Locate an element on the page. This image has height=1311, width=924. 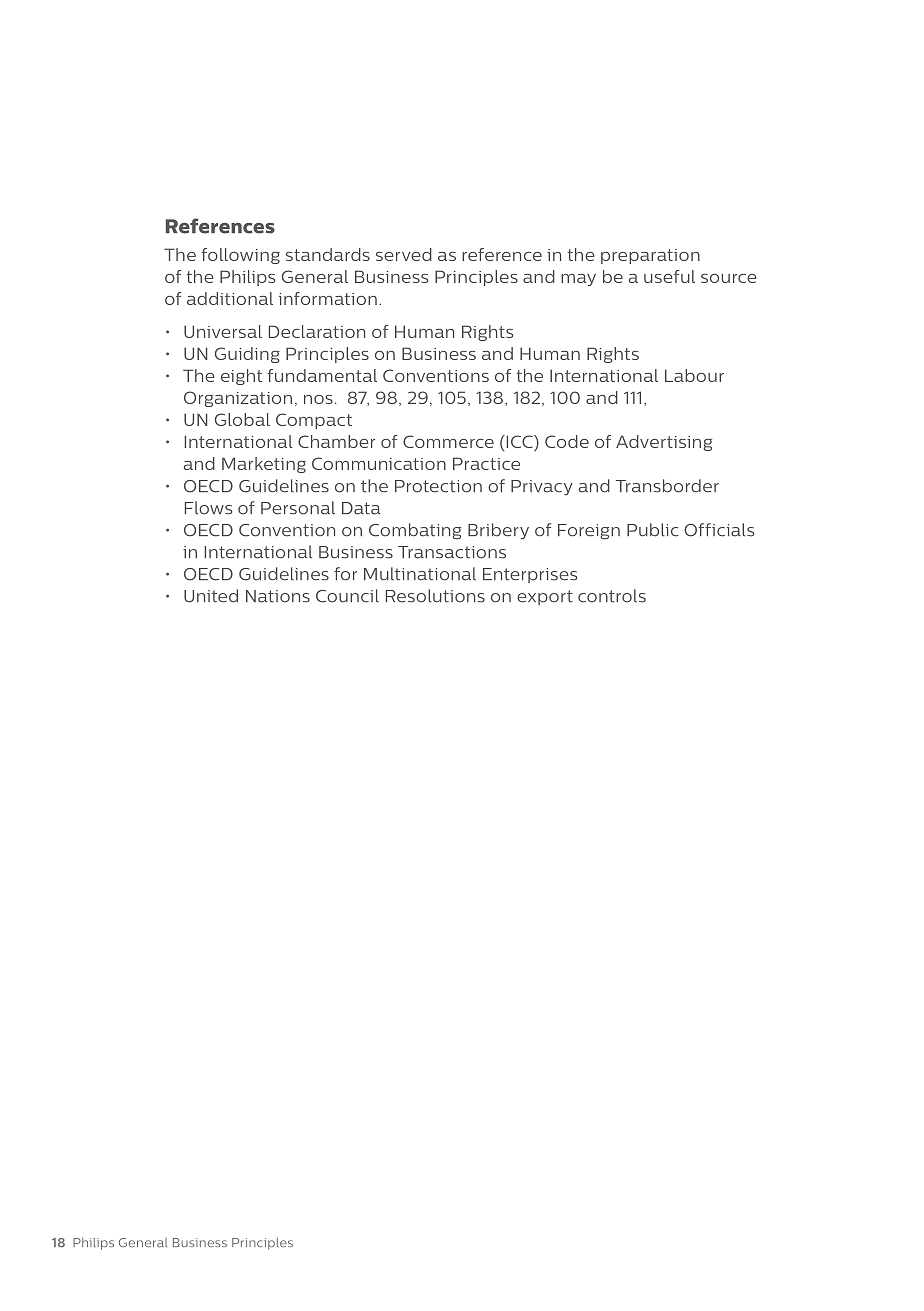
Personal is located at coordinates (298, 508).
